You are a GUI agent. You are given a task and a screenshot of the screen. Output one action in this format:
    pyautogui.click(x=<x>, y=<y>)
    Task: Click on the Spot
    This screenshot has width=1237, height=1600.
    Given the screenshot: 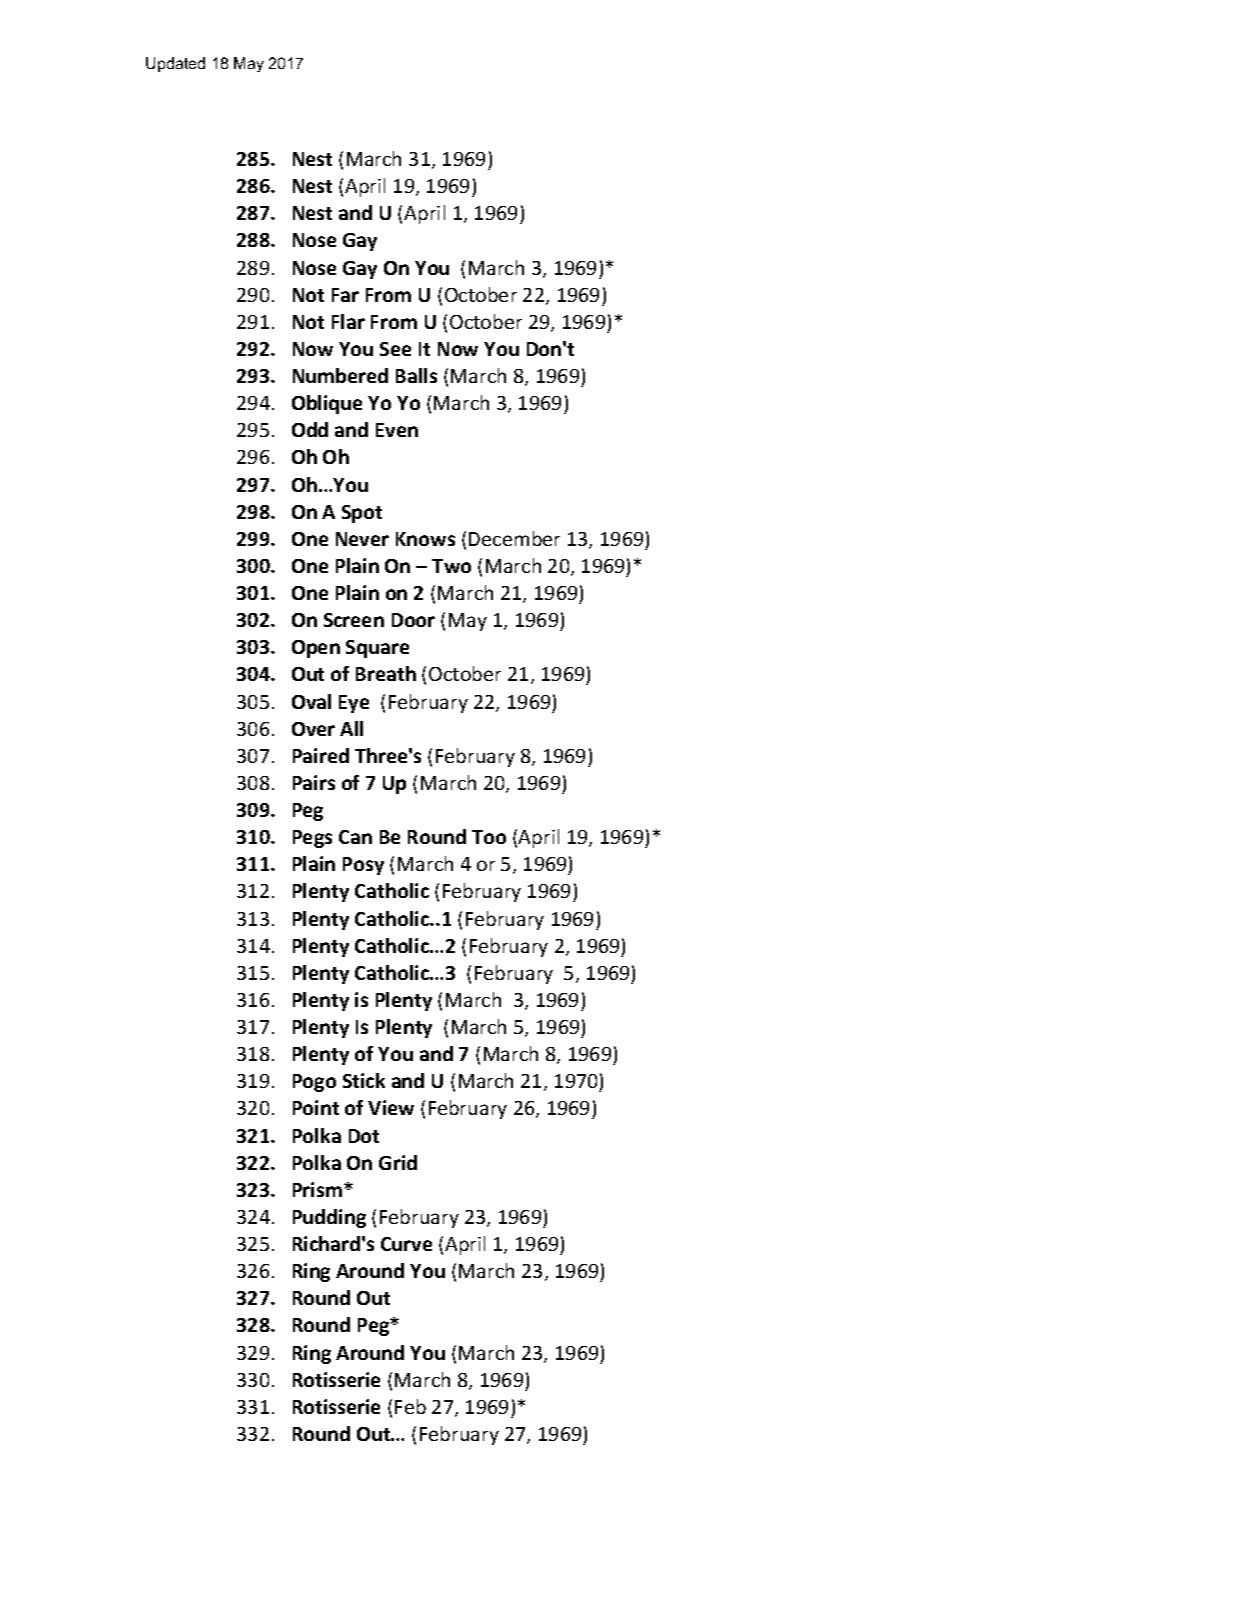 What is the action you would take?
    pyautogui.click(x=362, y=514)
